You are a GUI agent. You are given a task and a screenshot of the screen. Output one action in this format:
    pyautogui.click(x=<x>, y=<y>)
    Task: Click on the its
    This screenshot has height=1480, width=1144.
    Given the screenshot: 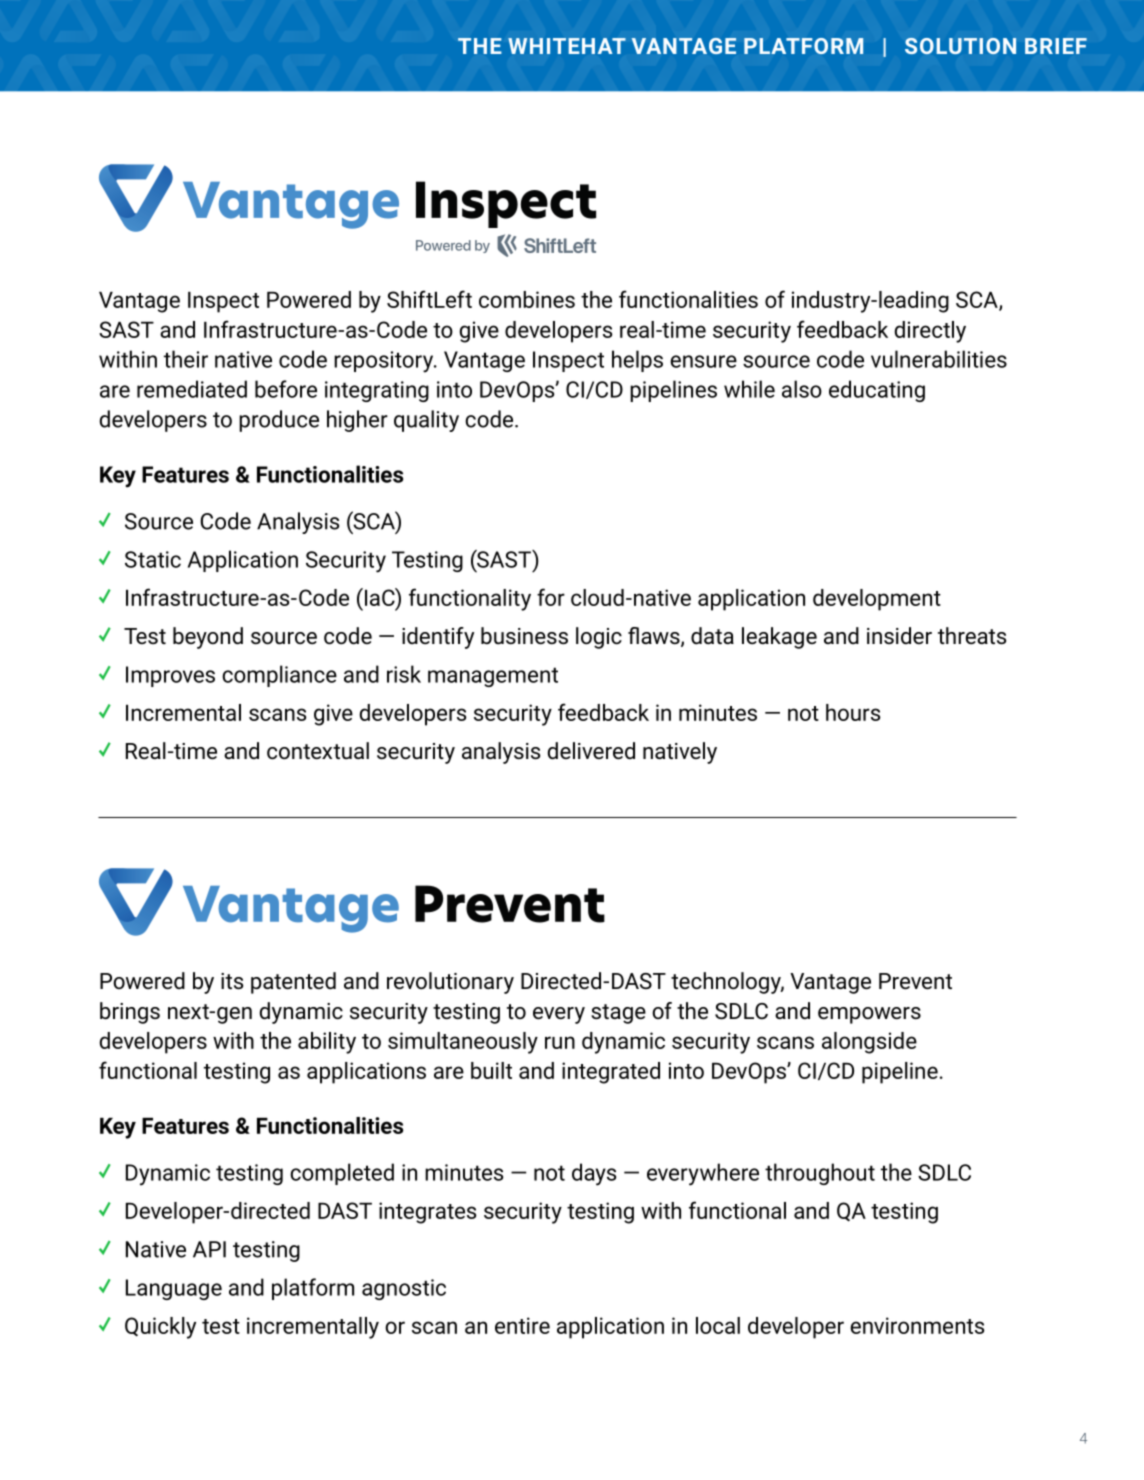 What is the action you would take?
    pyautogui.click(x=232, y=981)
